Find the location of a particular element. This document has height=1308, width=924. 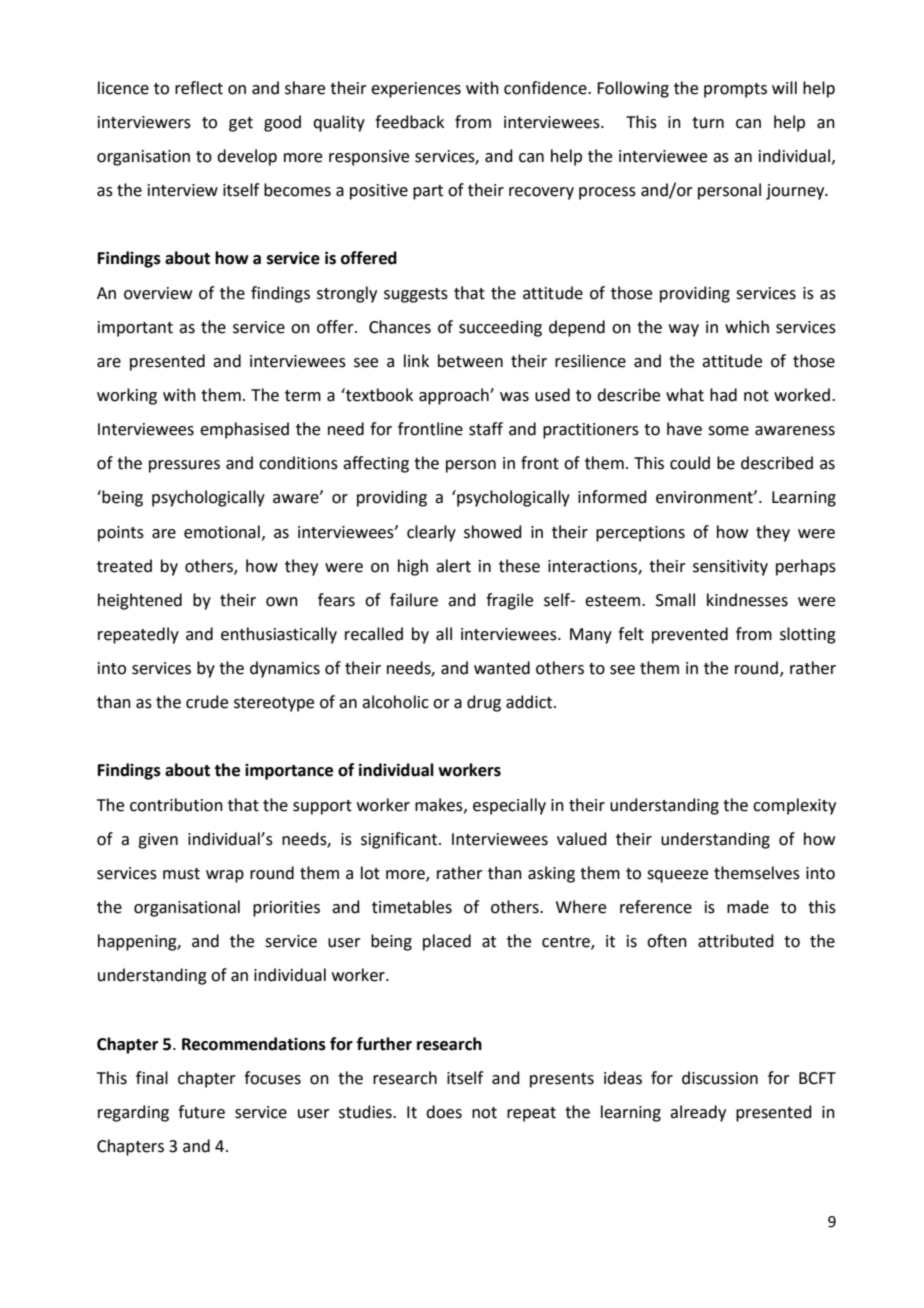

feedback is located at coordinates (409, 122).
